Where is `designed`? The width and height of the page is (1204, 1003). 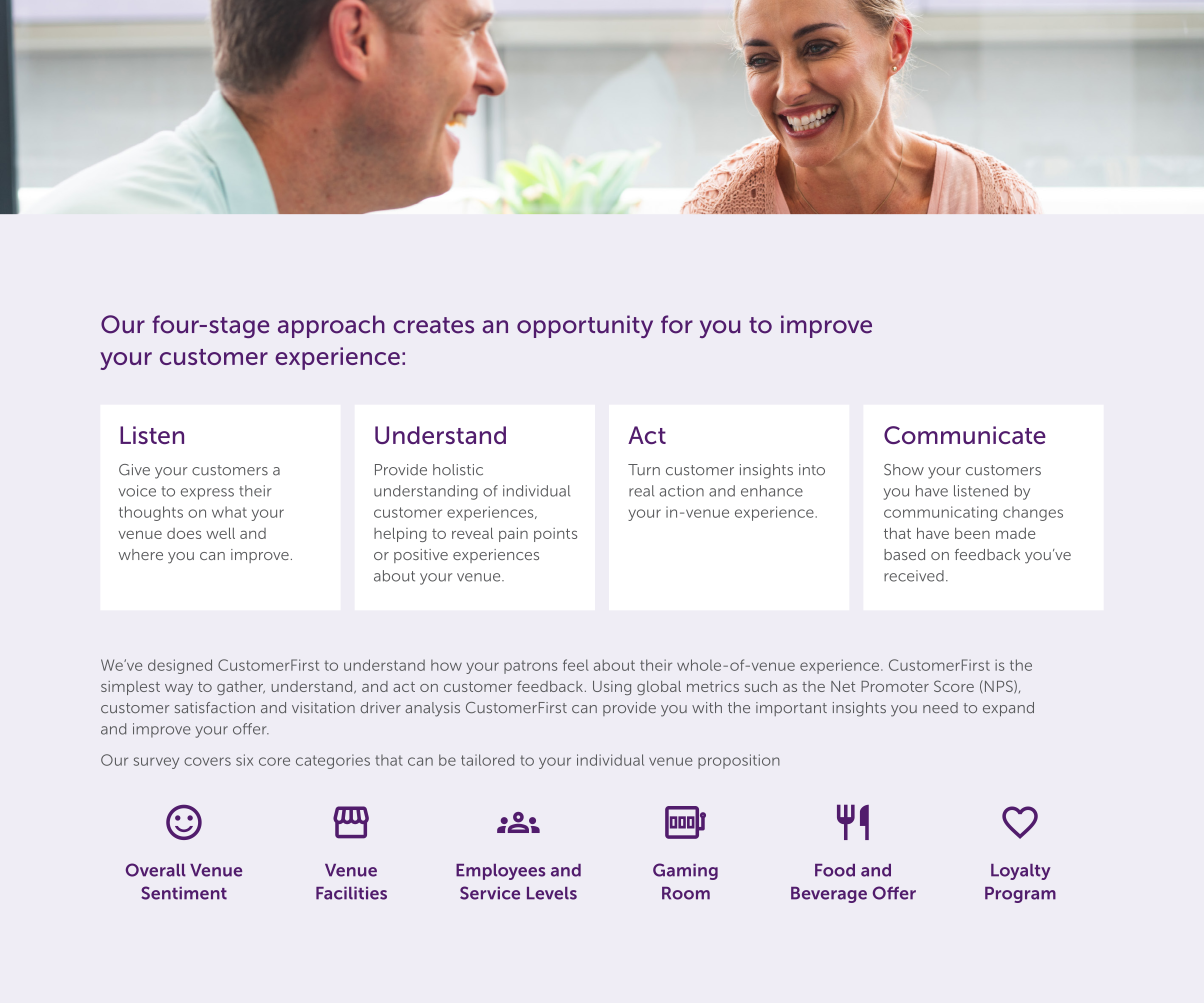
designed is located at coordinates (180, 666).
